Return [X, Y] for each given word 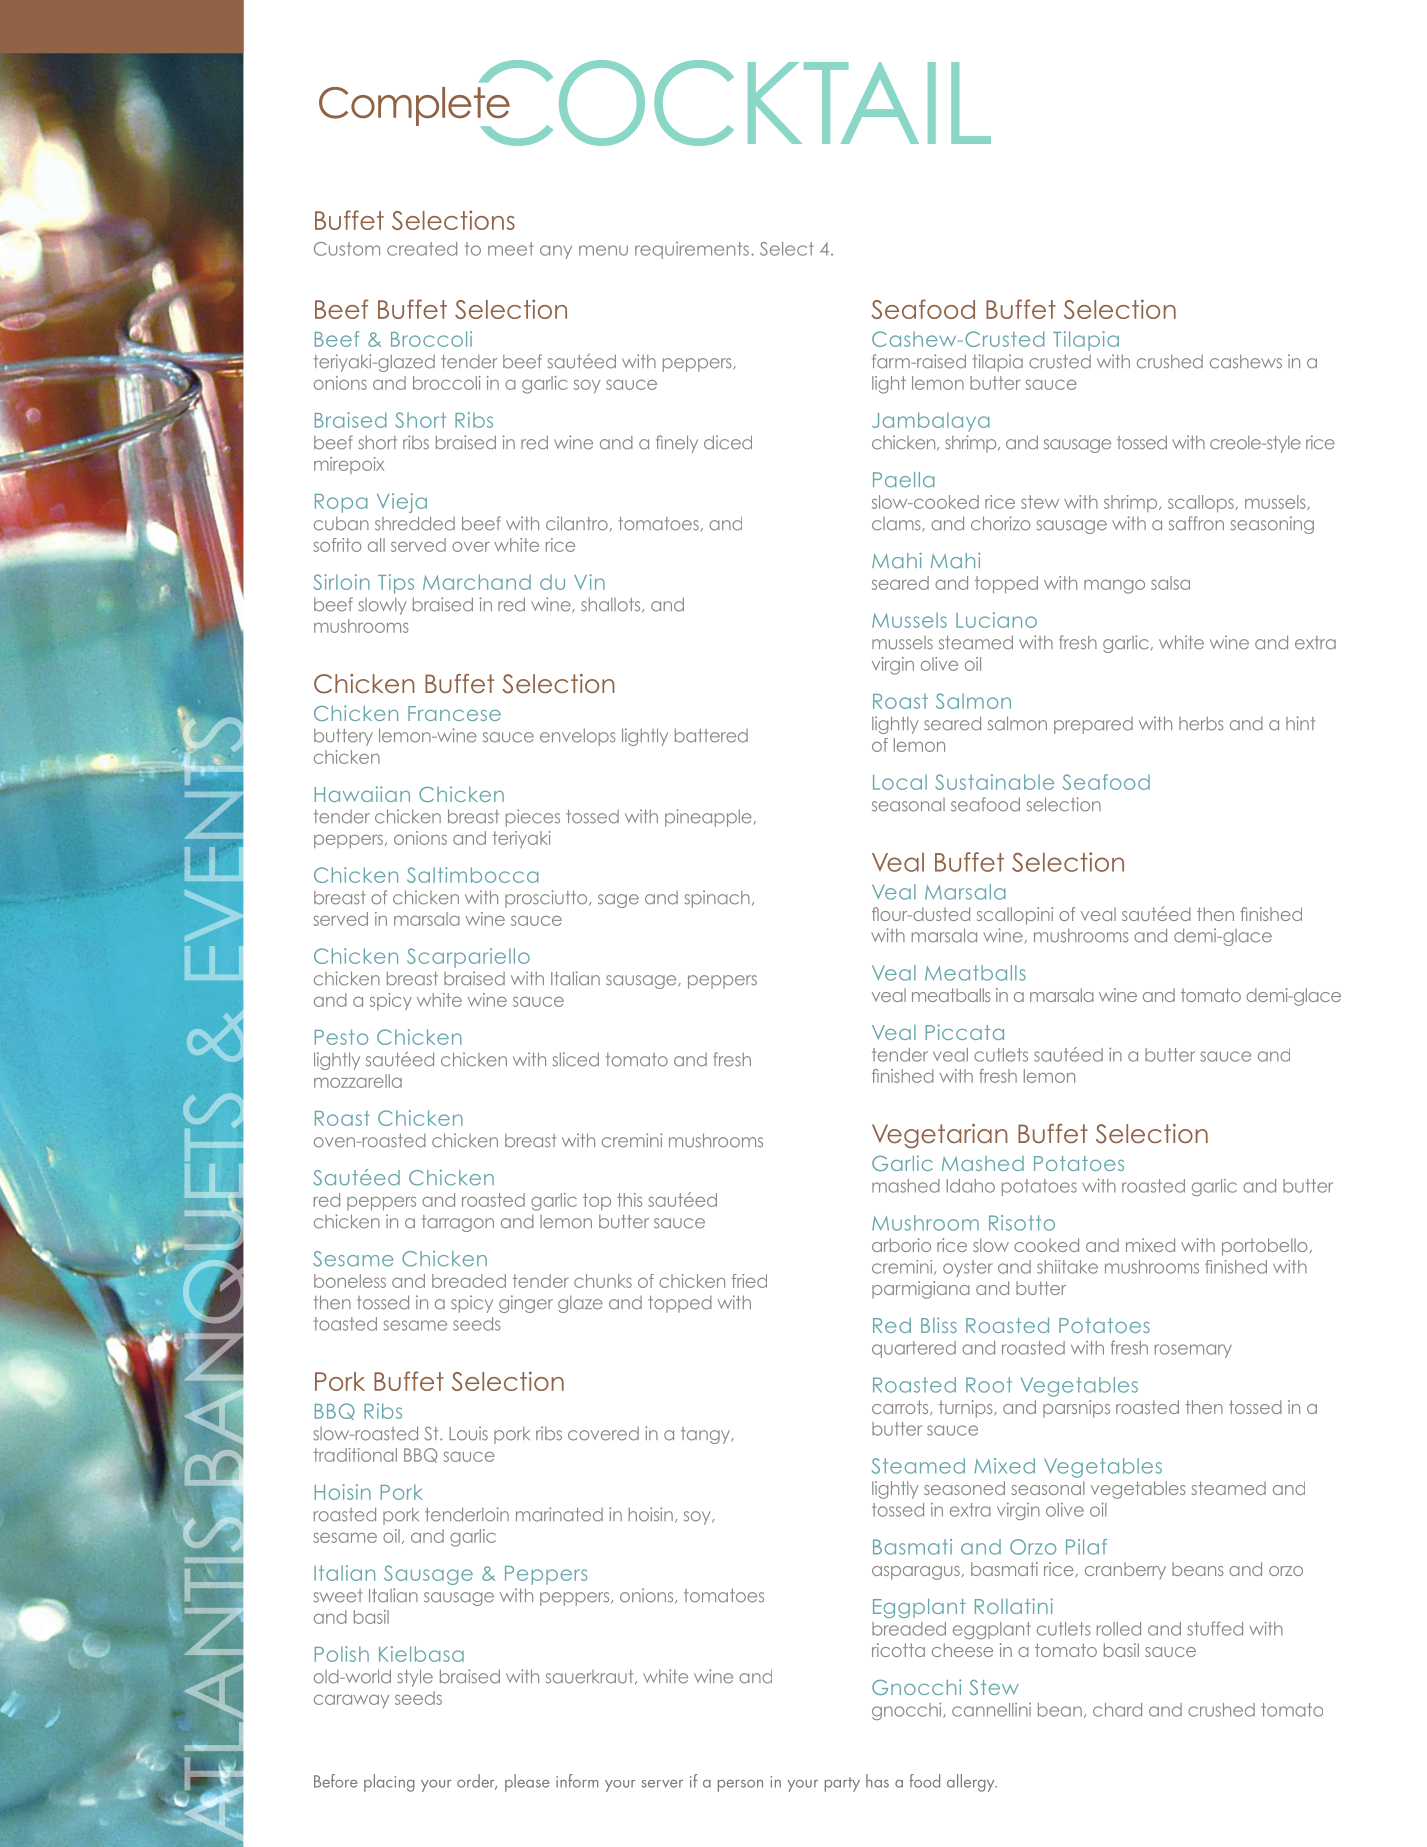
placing [389, 1783]
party [842, 1784]
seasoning [1272, 525]
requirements [692, 250]
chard [1117, 1710]
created [422, 249]
